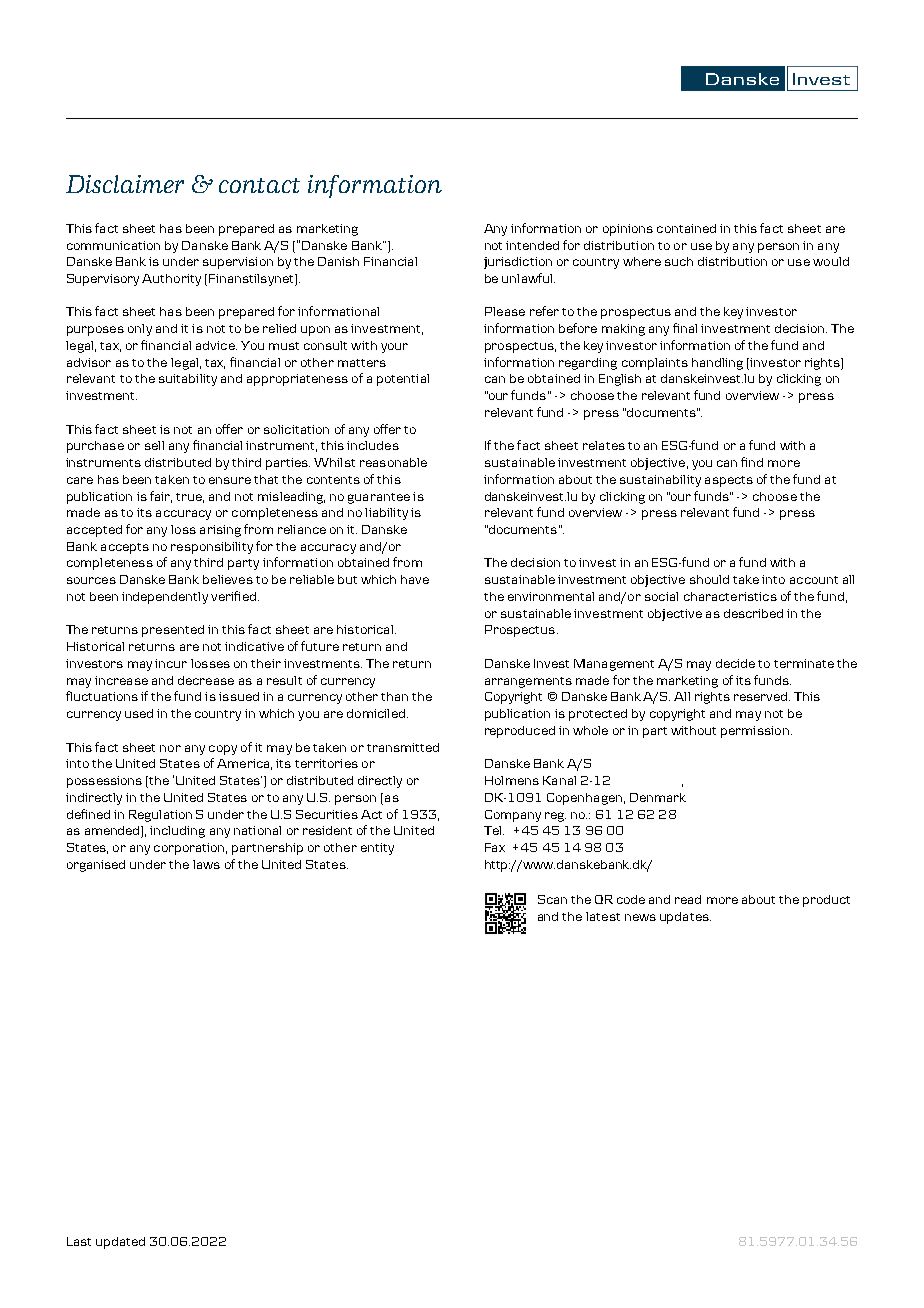 This page has width=924, height=1308. I want to click on permission, so click(755, 732).
